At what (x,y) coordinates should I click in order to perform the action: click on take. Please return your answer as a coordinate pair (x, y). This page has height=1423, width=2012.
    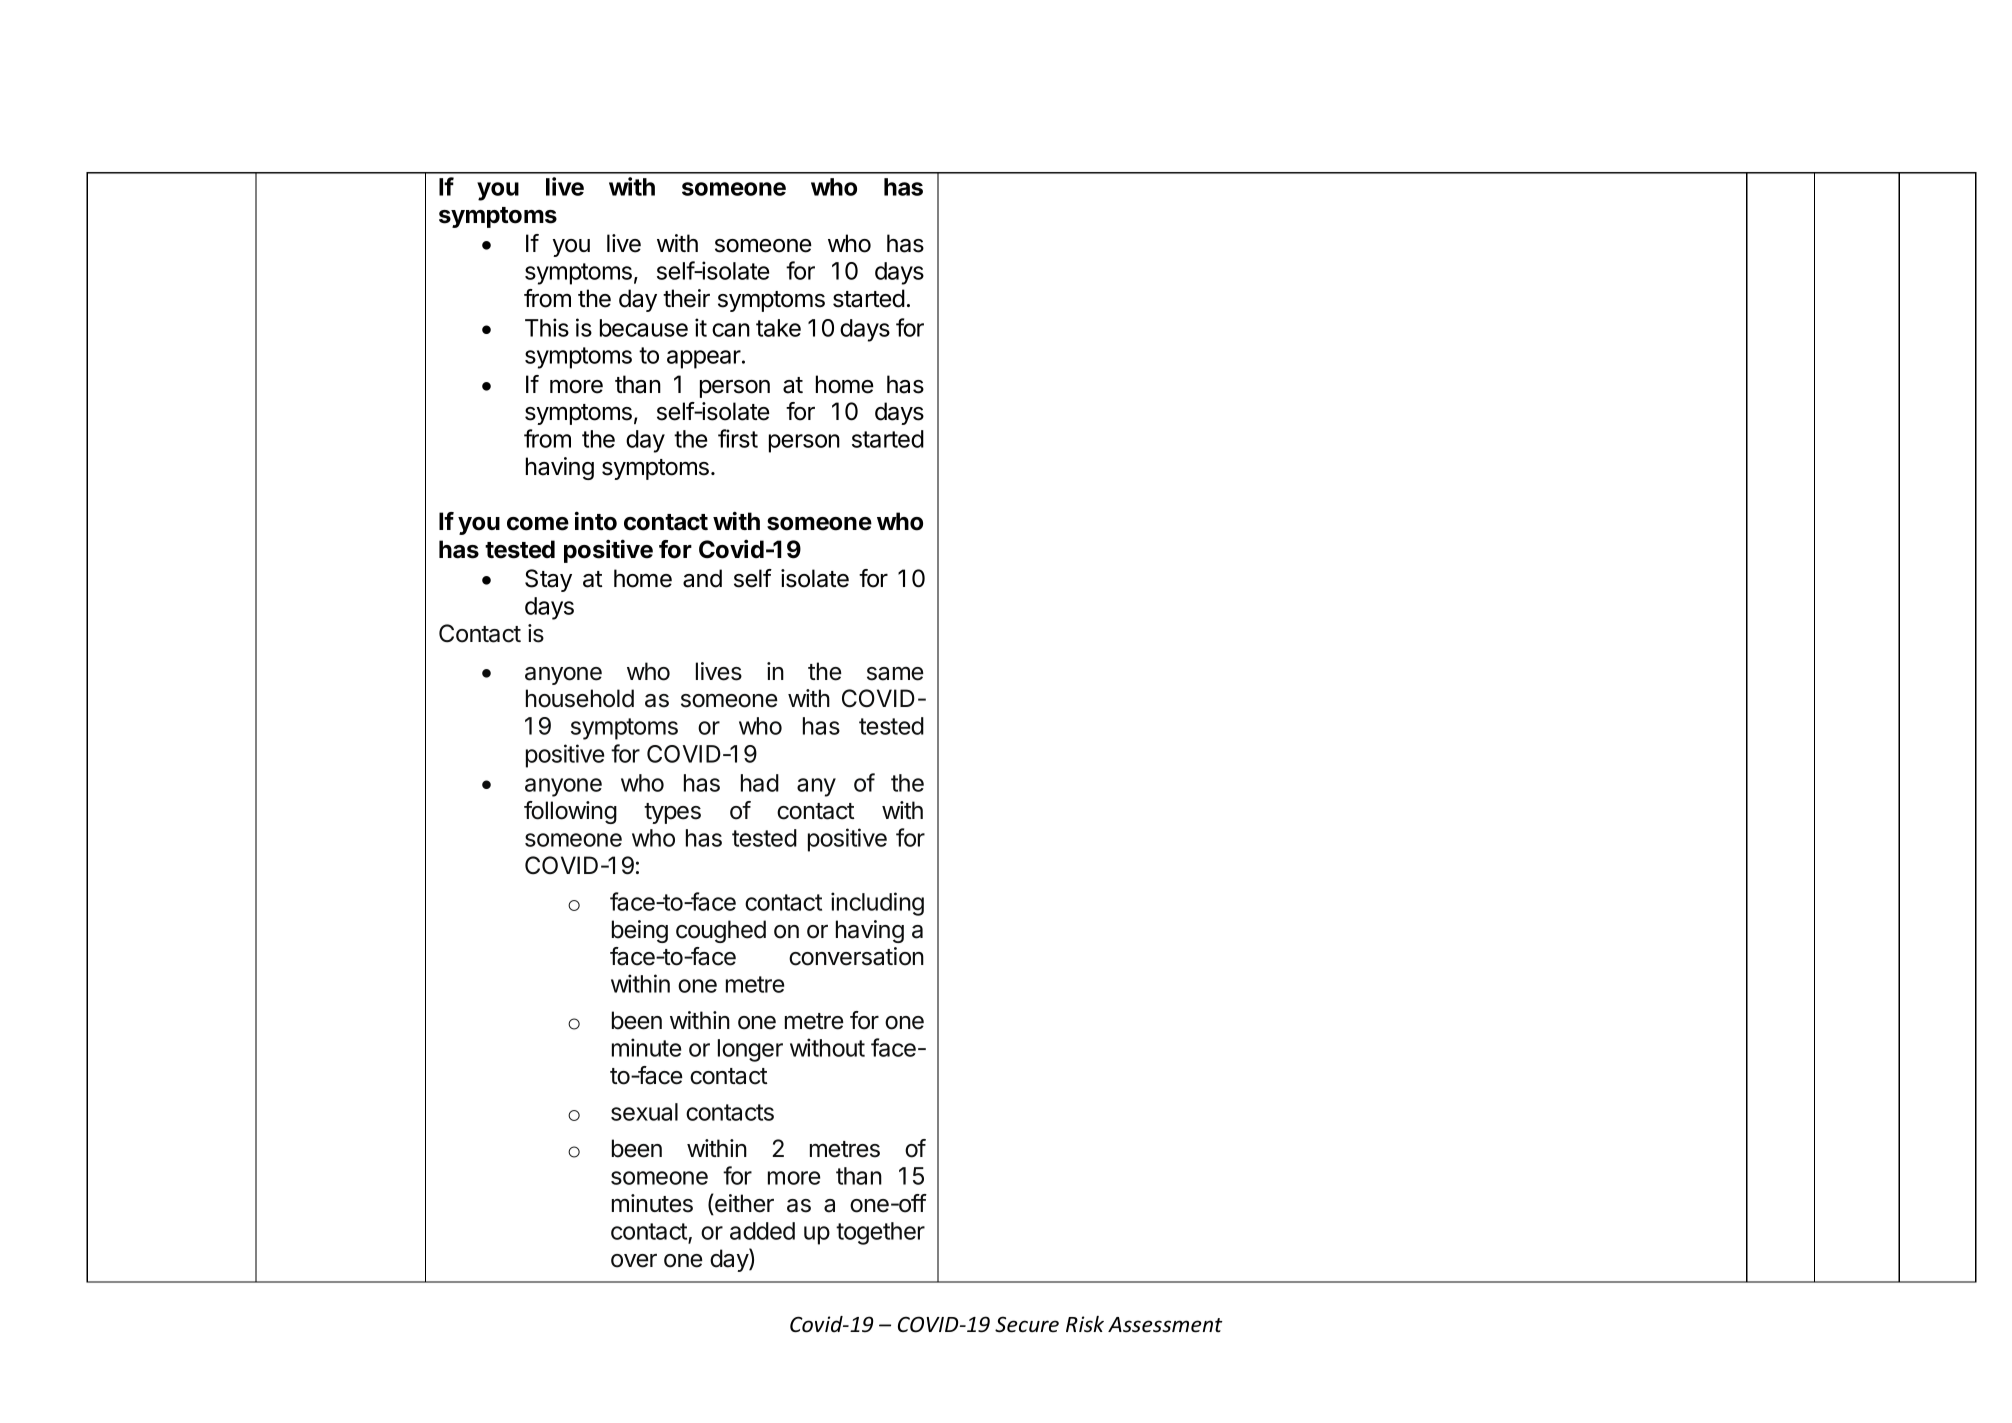
    Looking at the image, I should click on (778, 328).
